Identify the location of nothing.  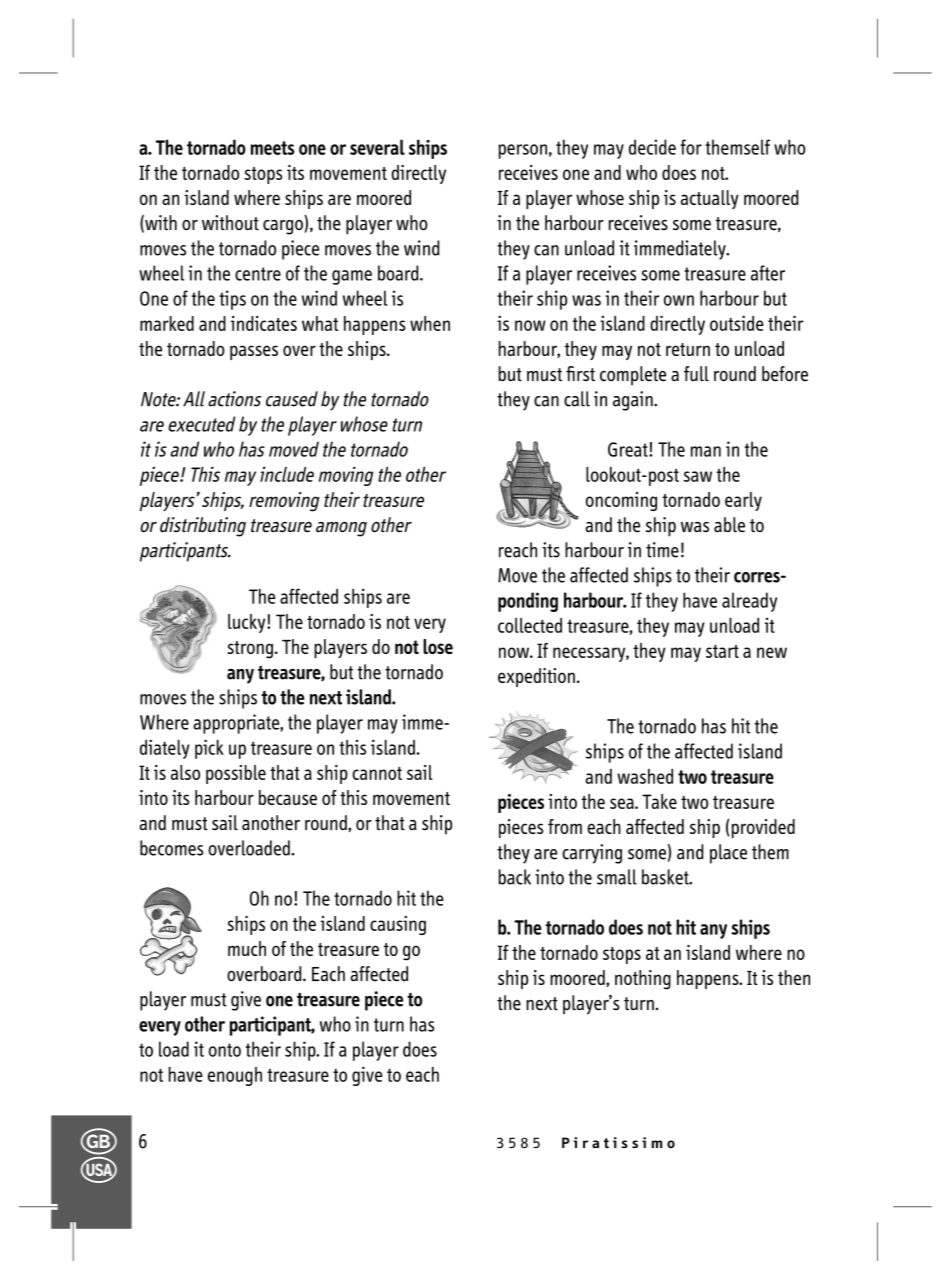
(643, 980).
